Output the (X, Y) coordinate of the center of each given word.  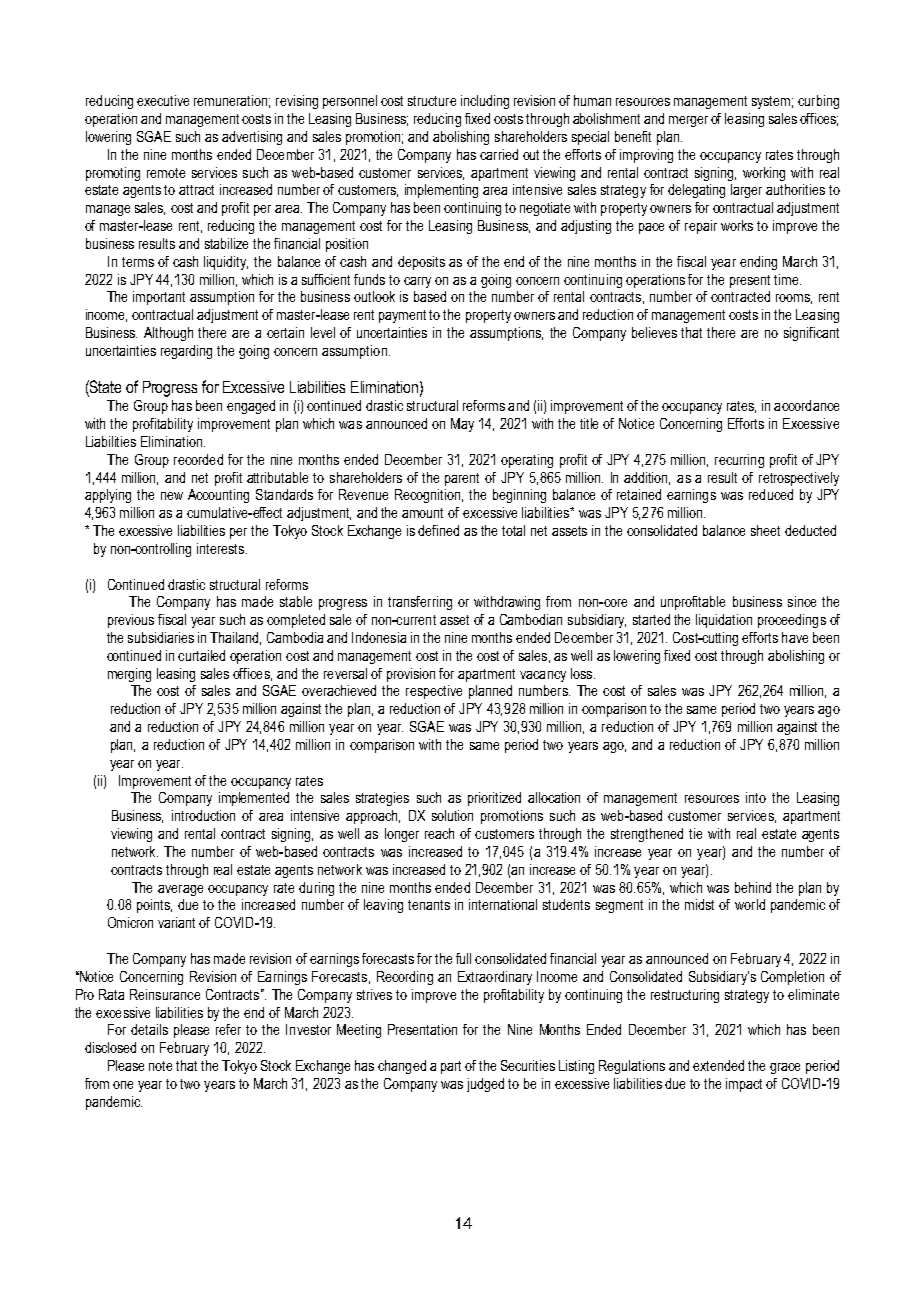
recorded (198, 459)
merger (688, 121)
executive (163, 100)
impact (744, 1085)
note (160, 1066)
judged (485, 1085)
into (756, 797)
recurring (739, 461)
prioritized (494, 799)
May (462, 425)
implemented (254, 799)
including (485, 102)
